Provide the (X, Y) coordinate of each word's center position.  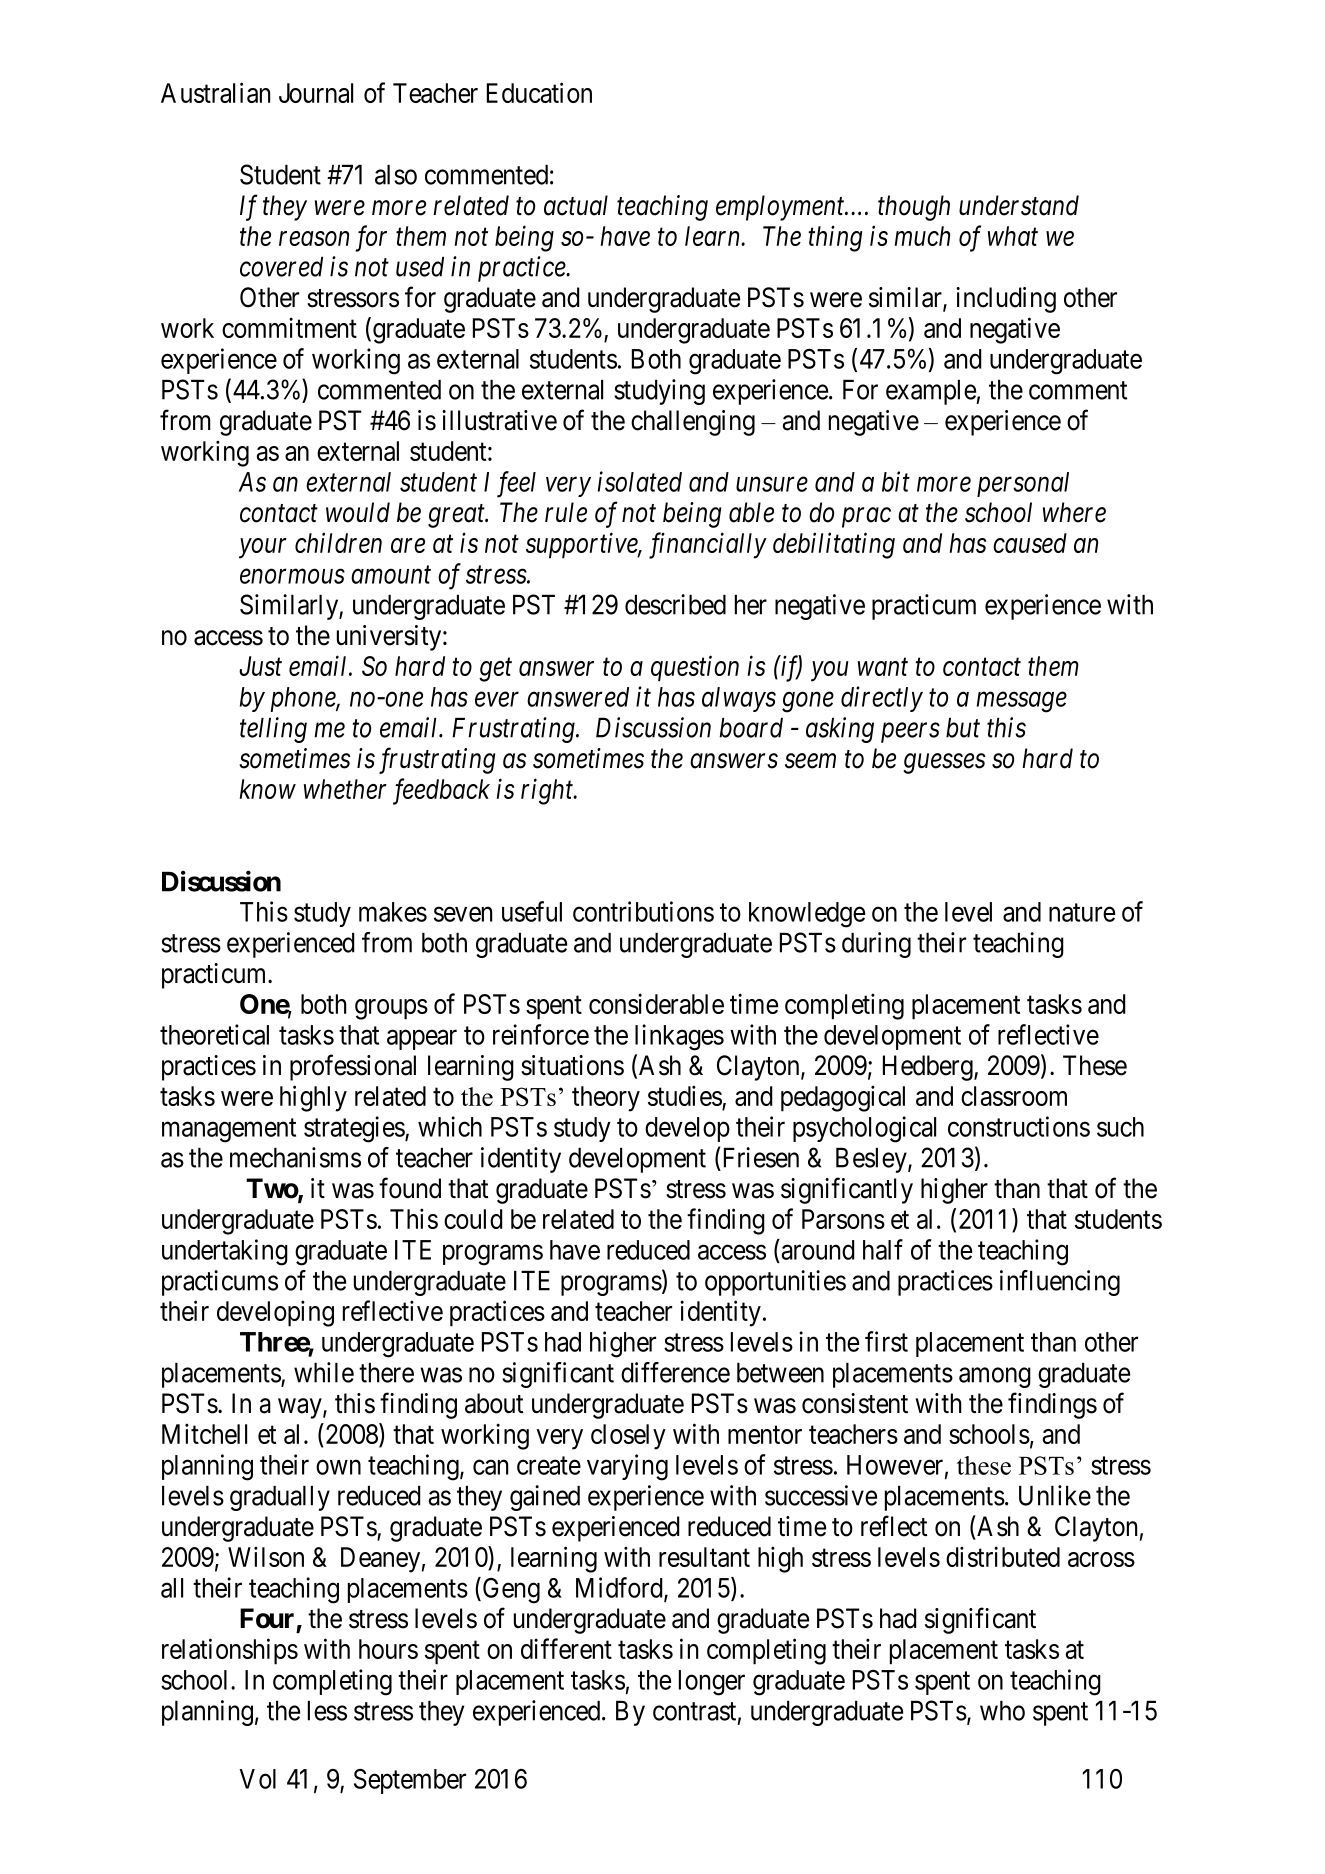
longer (712, 1683)
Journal (316, 93)
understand (1019, 205)
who (1002, 1711)
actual (576, 205)
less (327, 1711)
